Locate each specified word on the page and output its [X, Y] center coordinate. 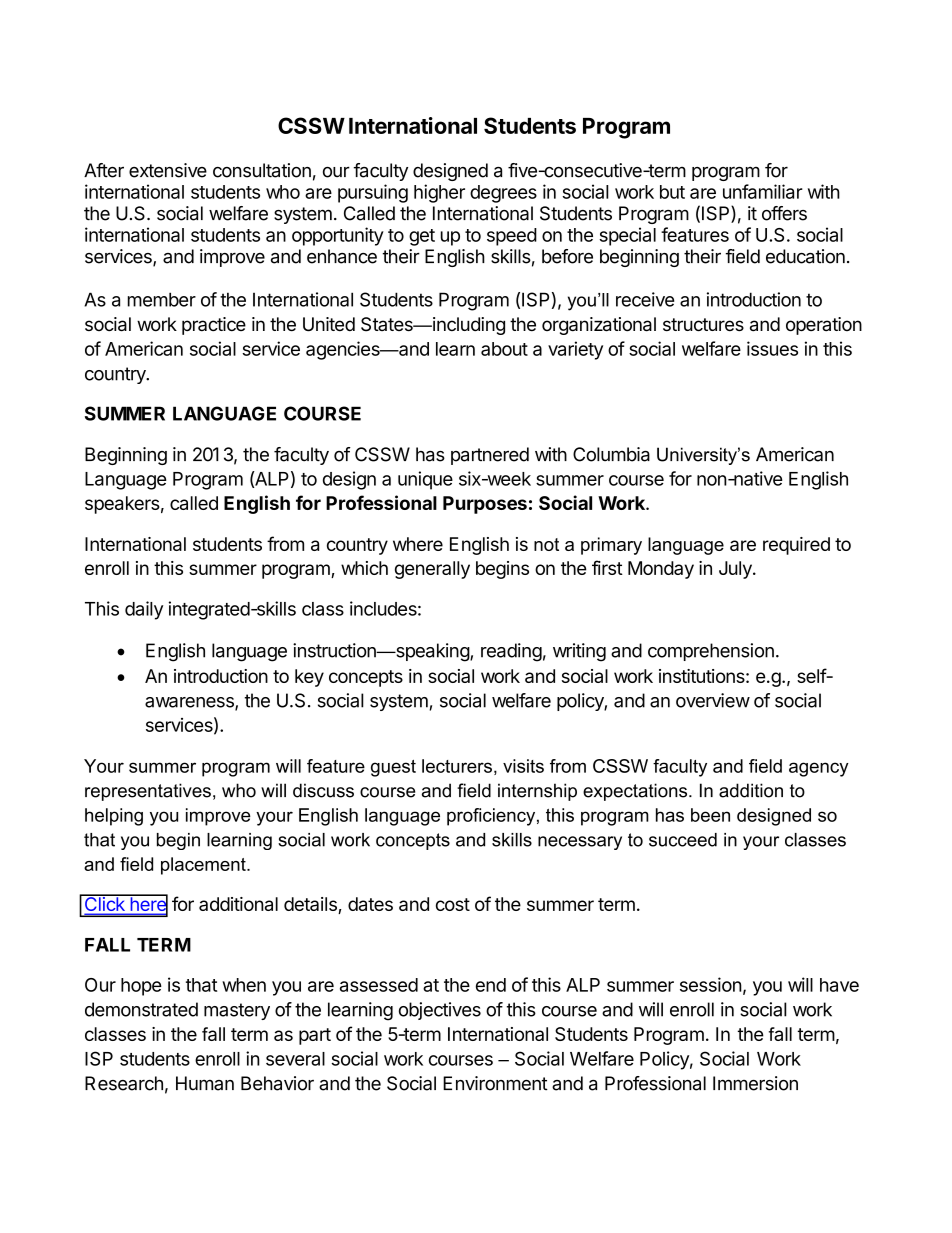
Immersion [755, 1083]
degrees [503, 194]
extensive [168, 170]
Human [205, 1083]
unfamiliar [763, 191]
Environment [495, 1083]
